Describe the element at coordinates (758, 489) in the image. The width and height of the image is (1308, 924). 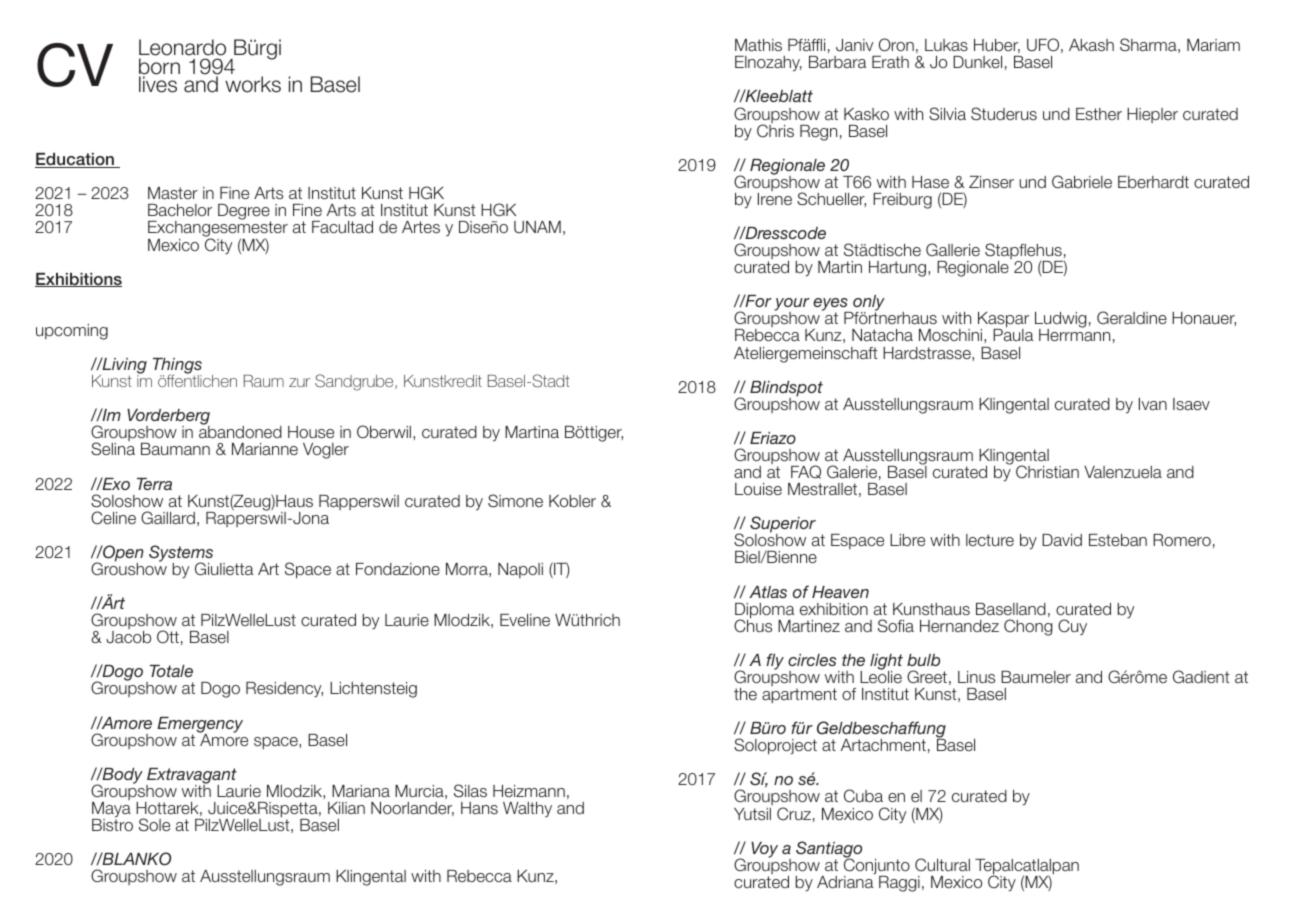
I see `Louise` at that location.
